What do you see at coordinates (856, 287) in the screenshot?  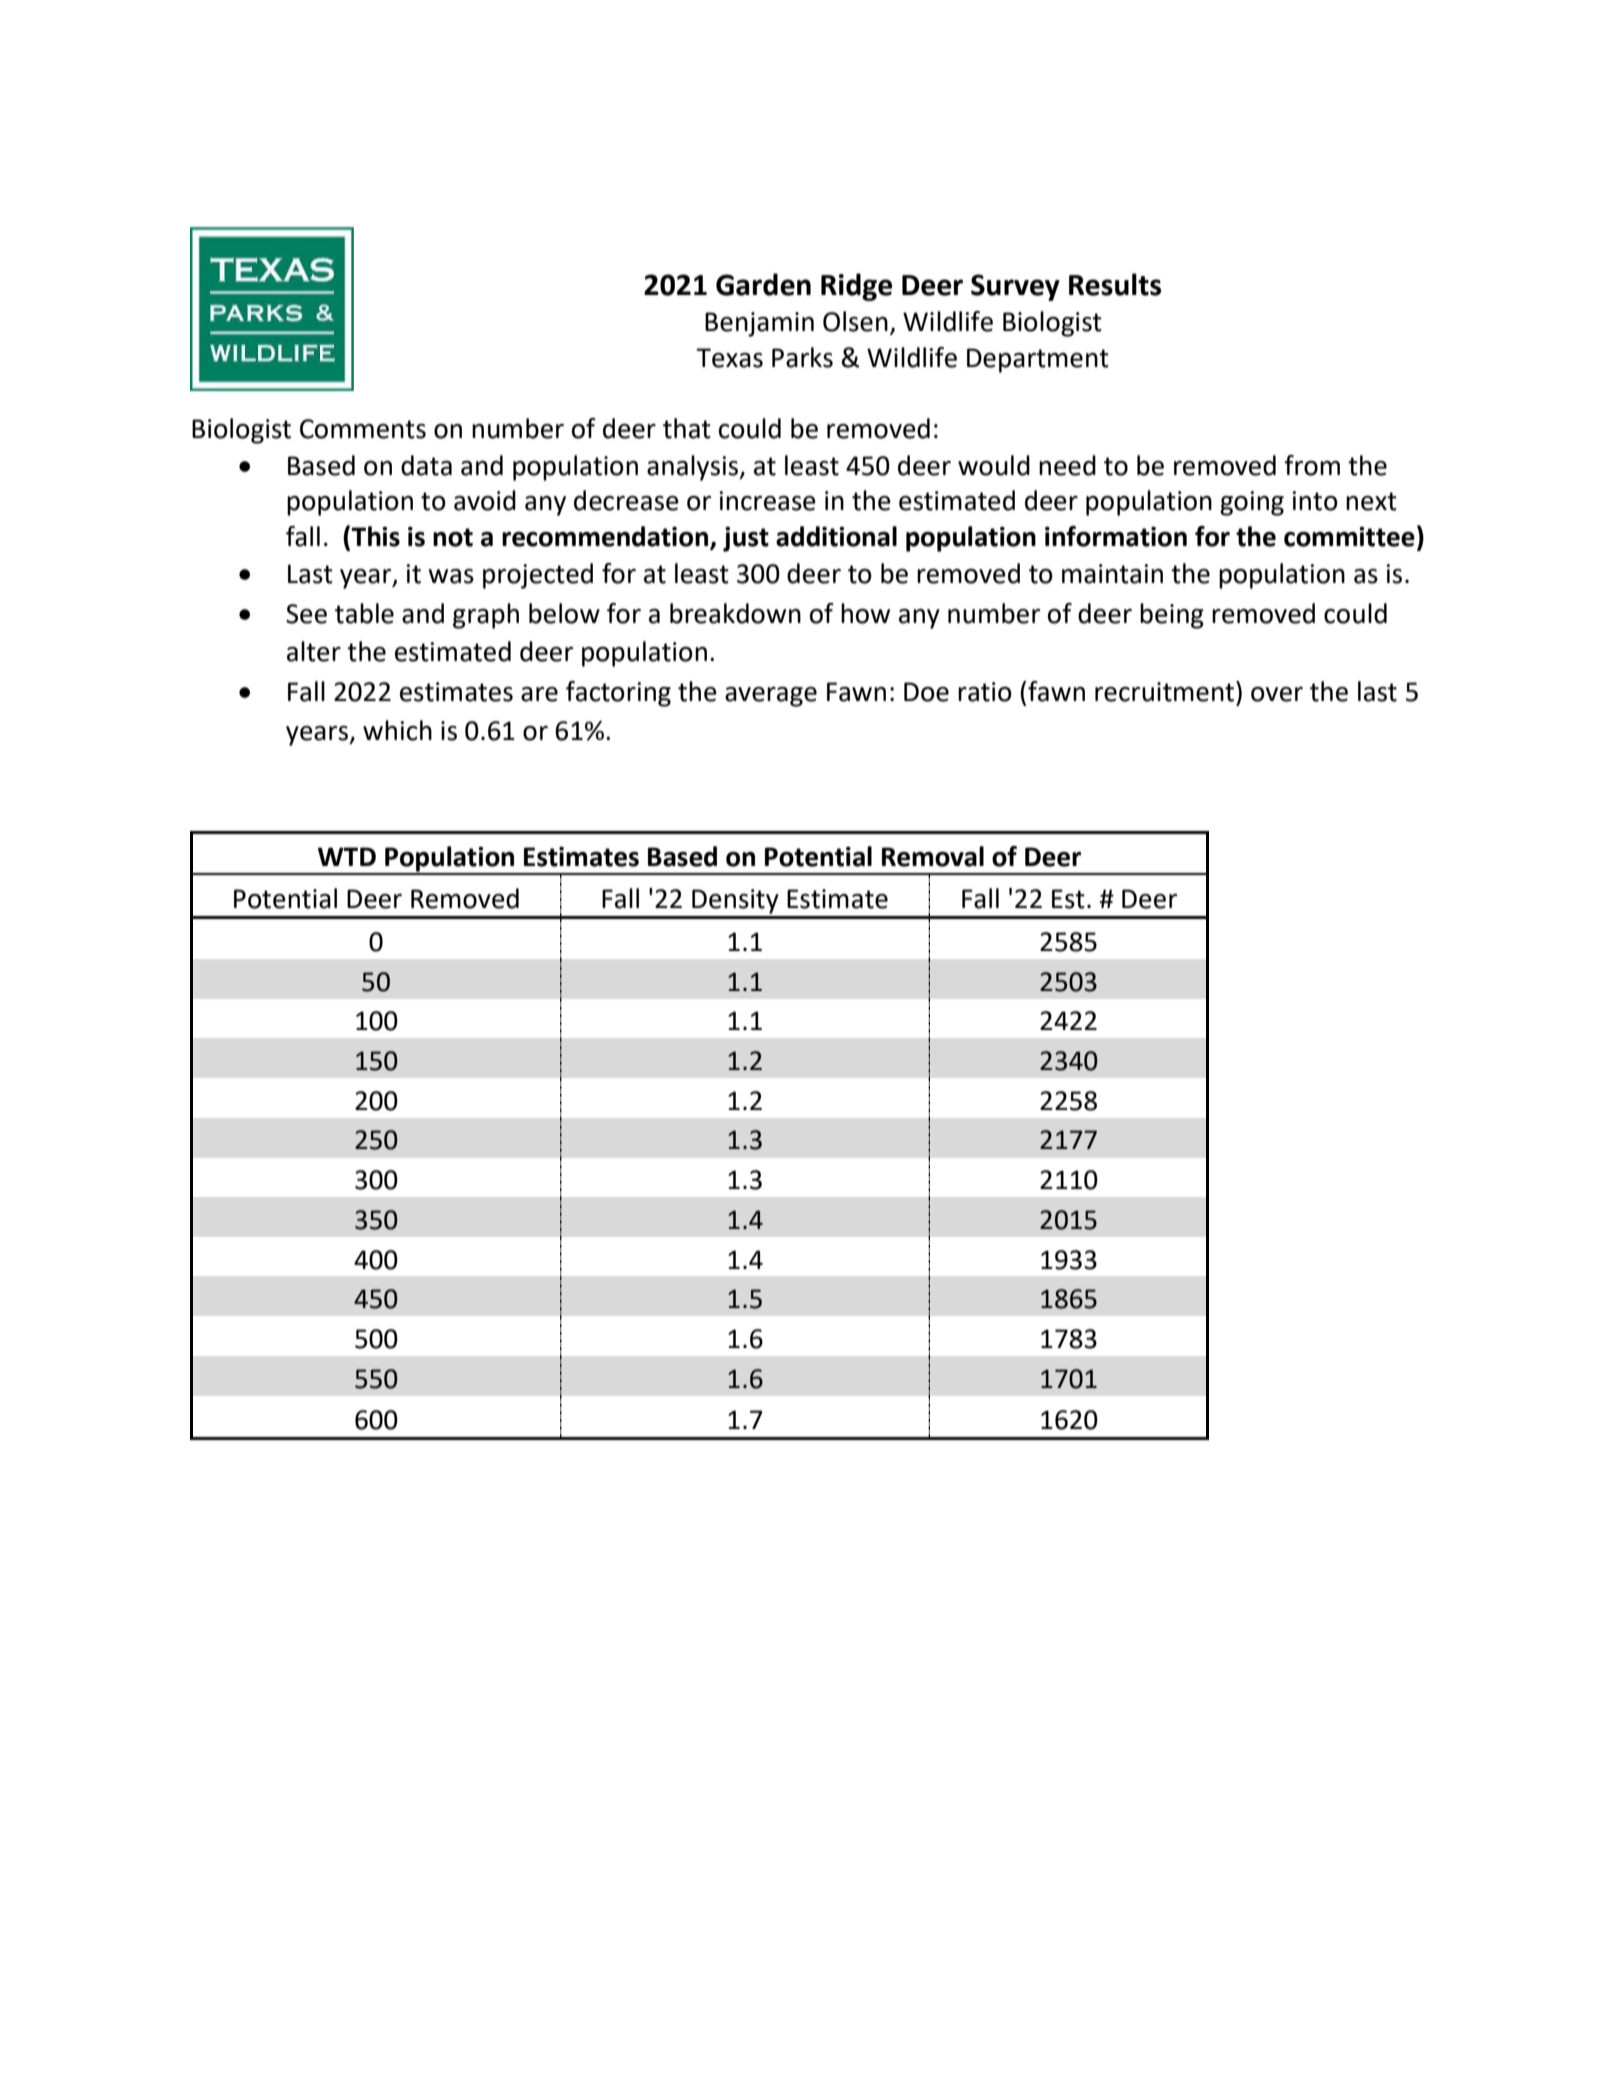 I see `Ridge` at bounding box center [856, 287].
